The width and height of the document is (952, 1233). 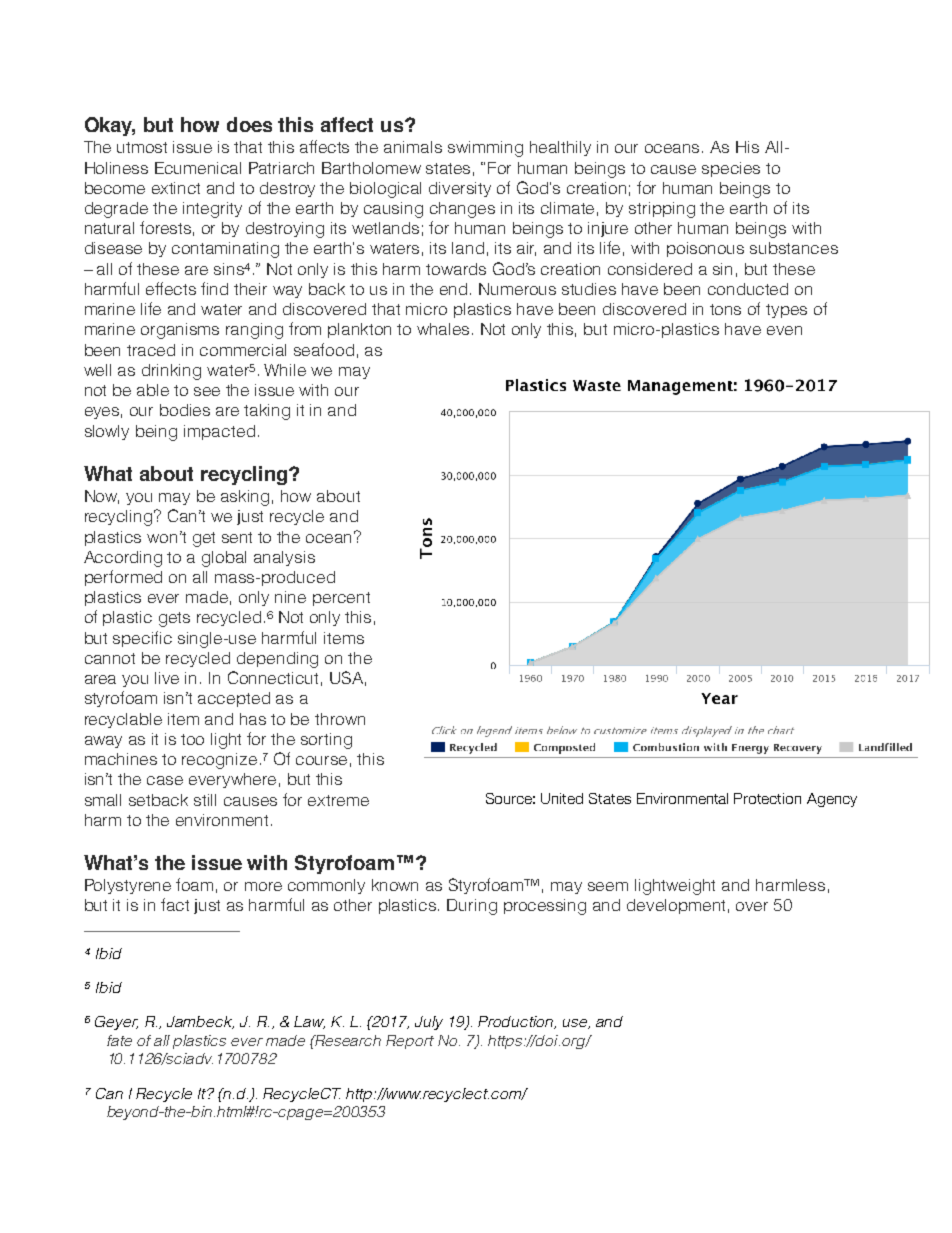 What do you see at coordinates (517, 1022) in the document?
I see `Production` at bounding box center [517, 1022].
